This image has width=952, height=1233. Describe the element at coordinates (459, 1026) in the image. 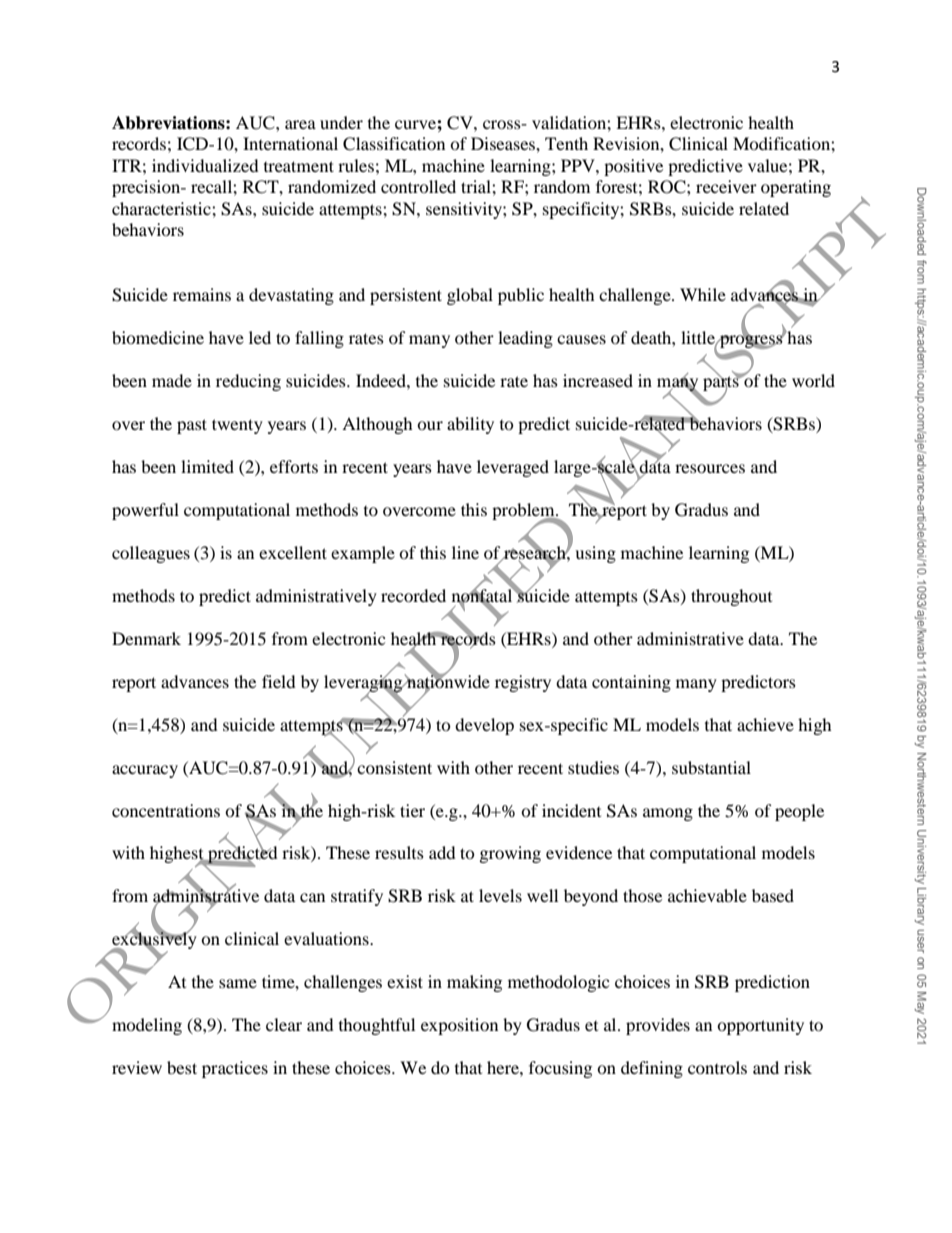

I see `exposition` at that location.
